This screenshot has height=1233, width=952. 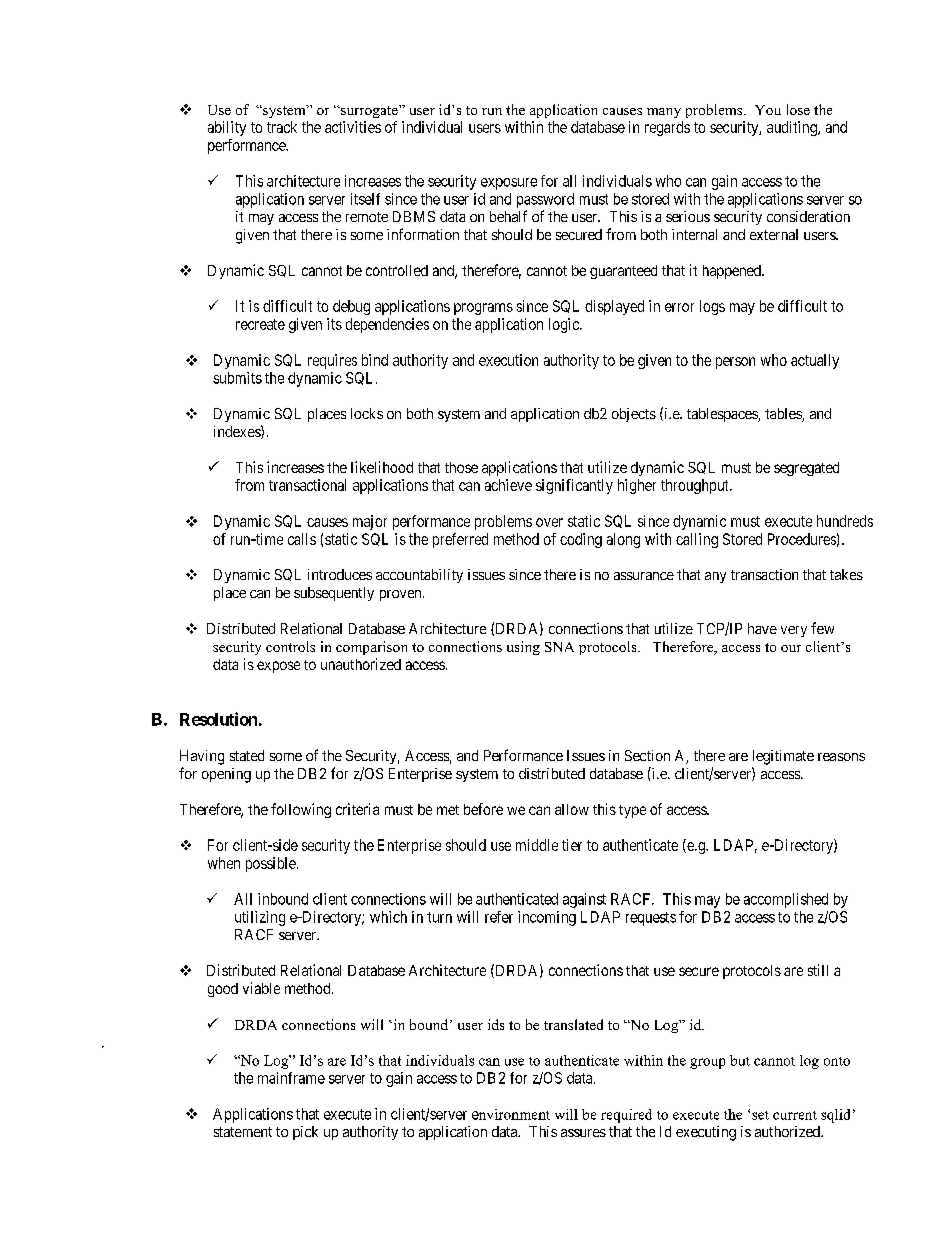 I want to click on track, so click(x=282, y=127).
